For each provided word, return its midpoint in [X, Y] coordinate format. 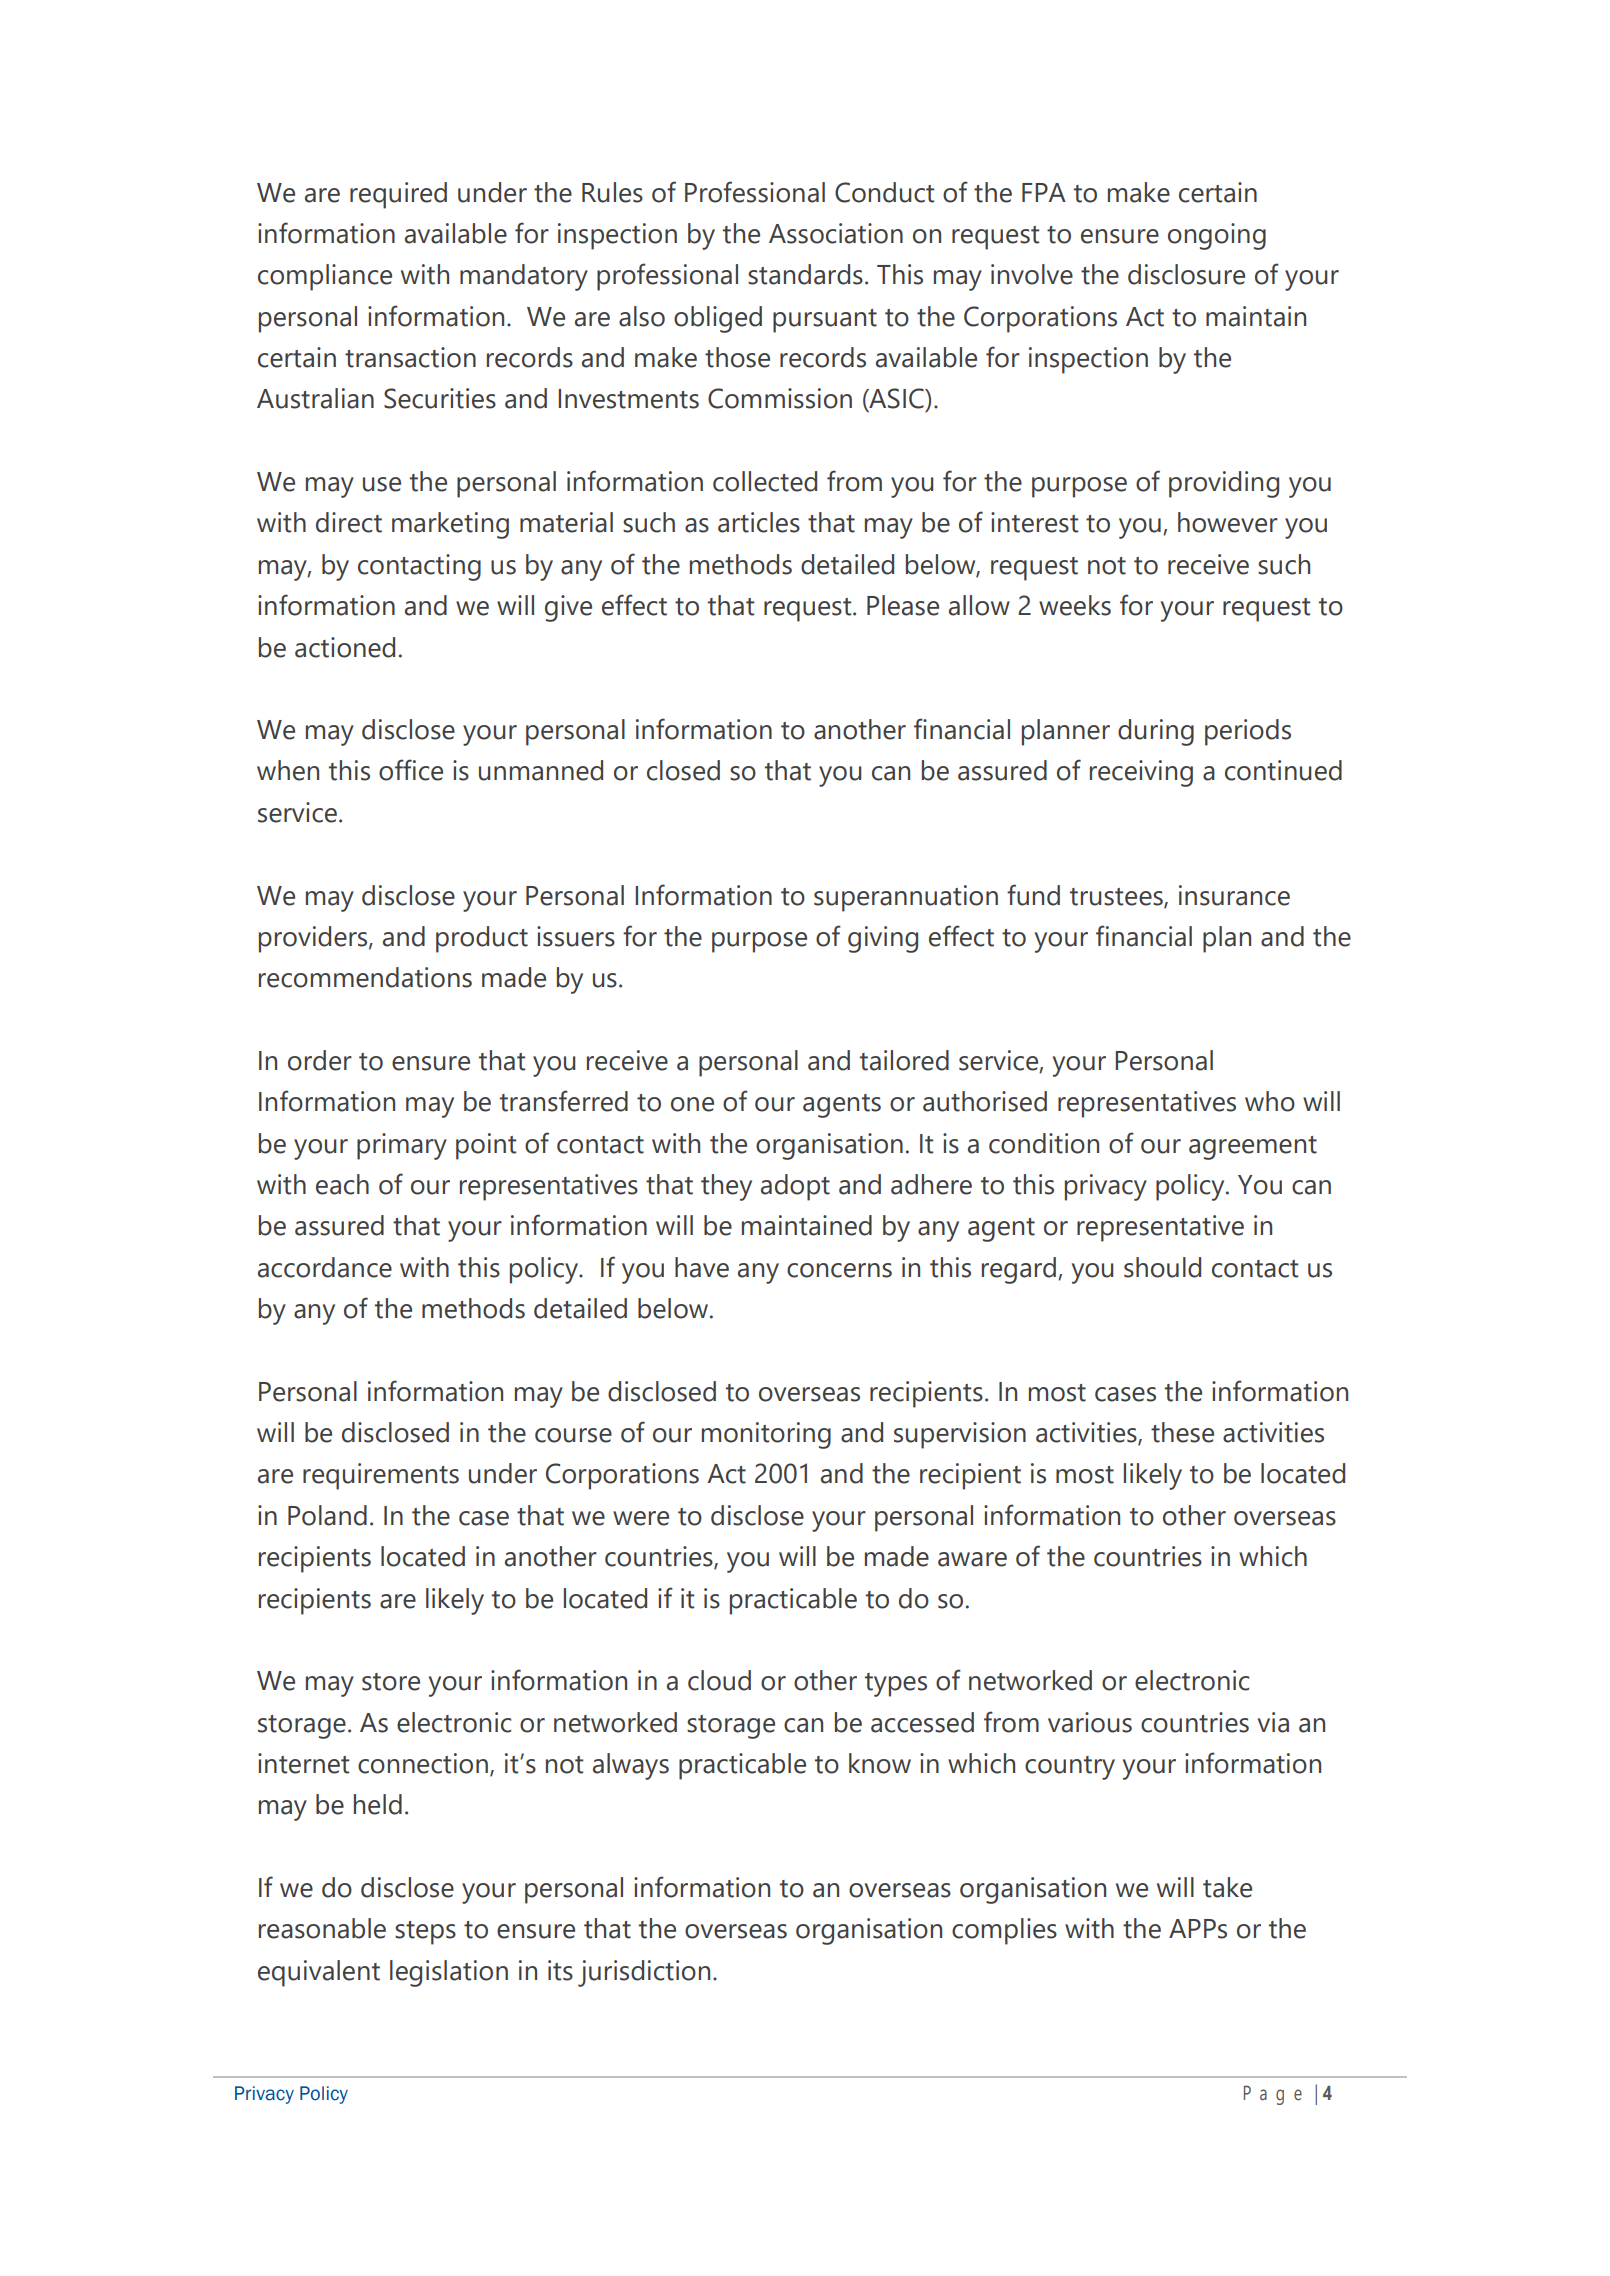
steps [425, 1933]
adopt [795, 1187]
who [1270, 1101]
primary [402, 1146]
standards [805, 274]
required [398, 195]
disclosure [1186, 274]
